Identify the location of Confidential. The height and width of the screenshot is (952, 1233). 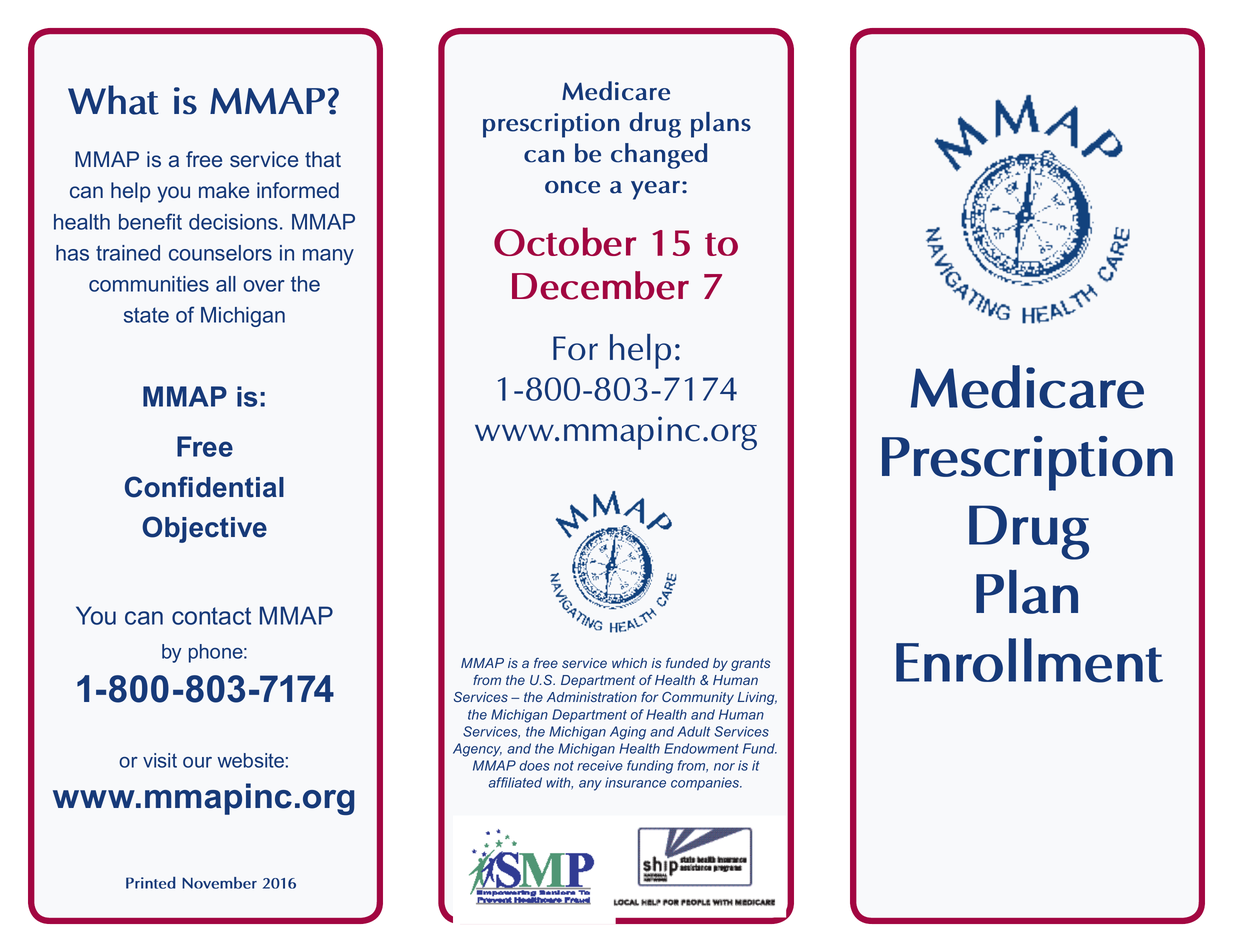
(204, 487).
